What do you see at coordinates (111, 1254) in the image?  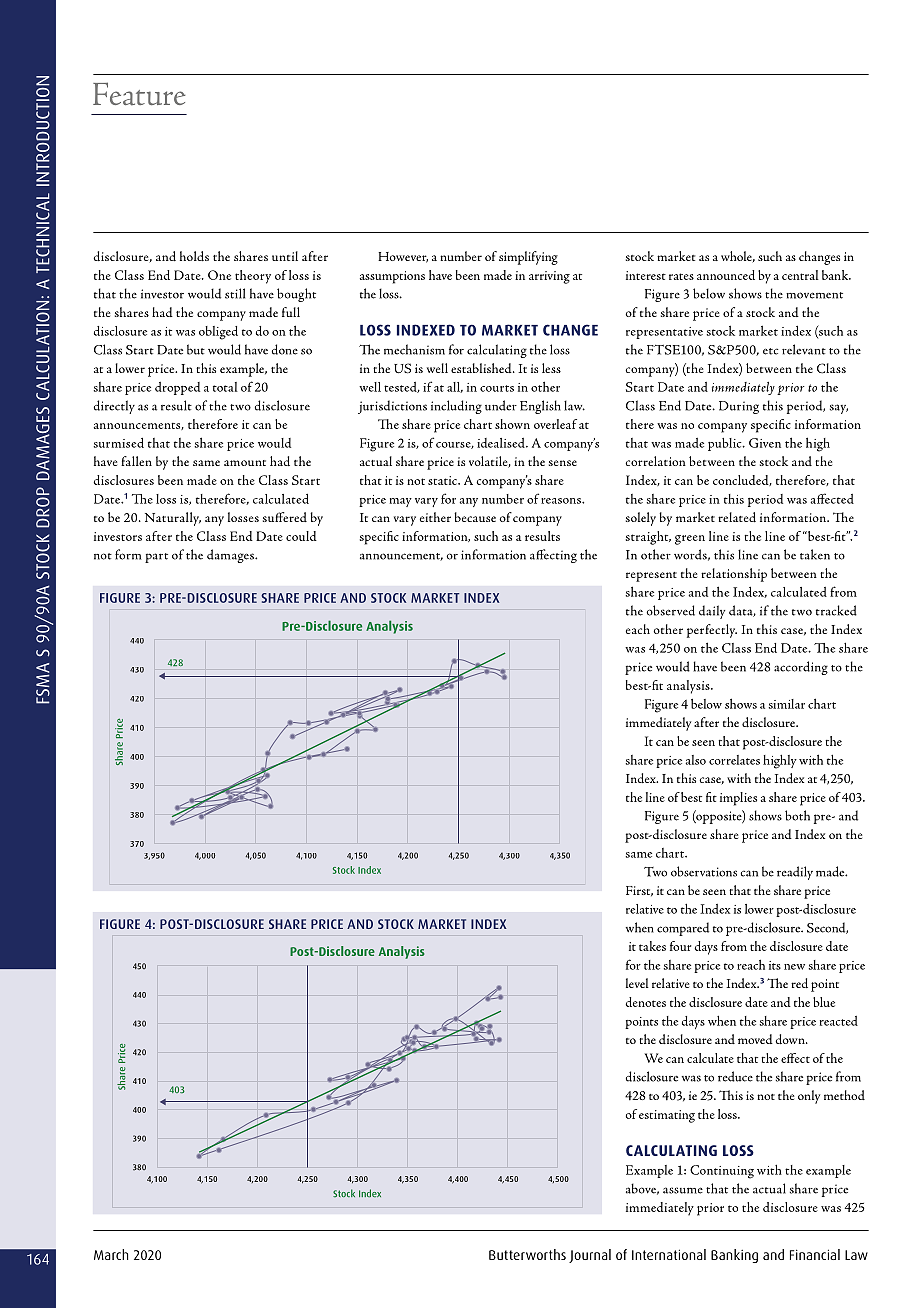 I see `March` at bounding box center [111, 1254].
